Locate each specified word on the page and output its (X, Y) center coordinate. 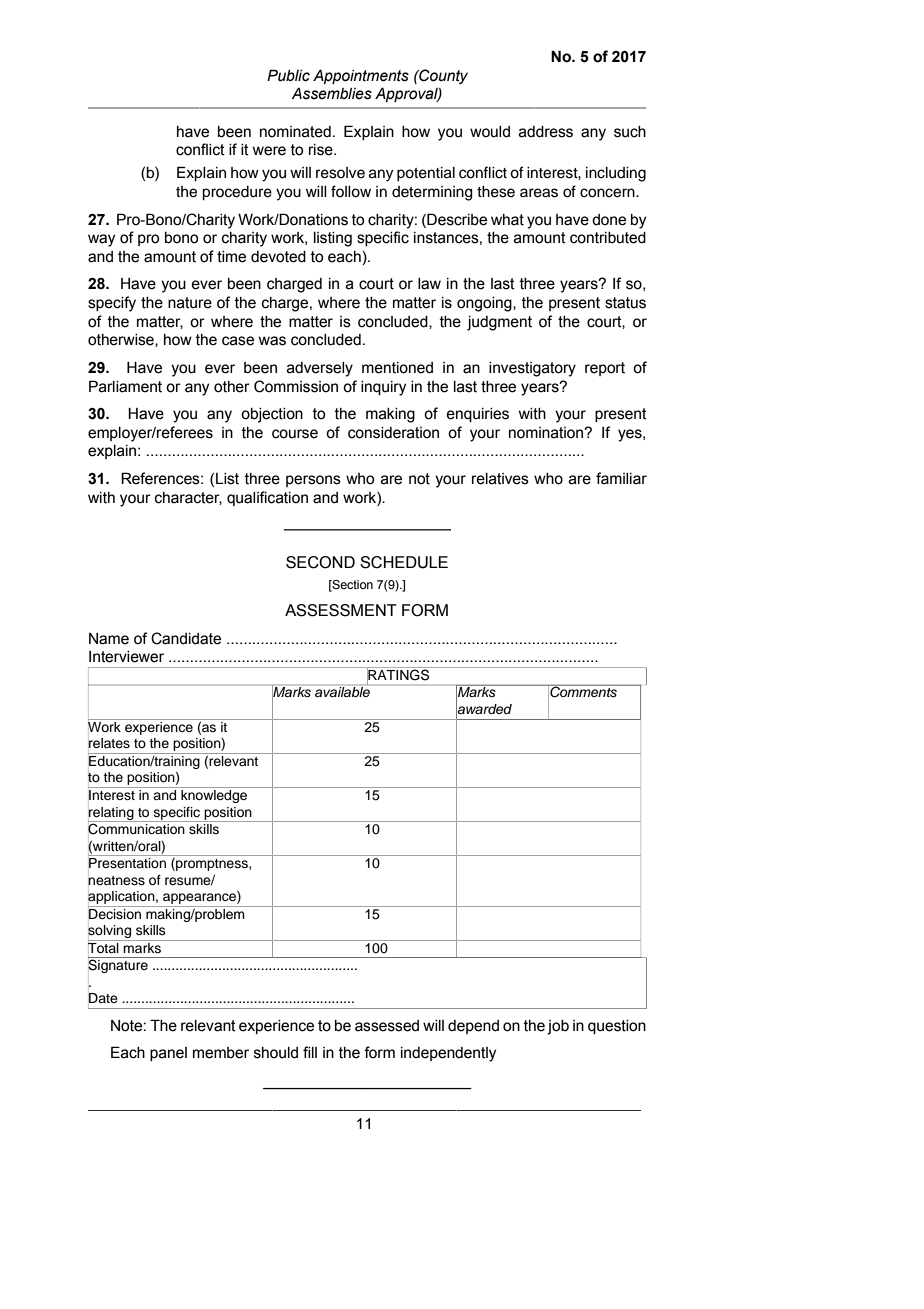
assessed (387, 1026)
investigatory (532, 369)
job (558, 1027)
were (269, 151)
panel (168, 1054)
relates (109, 743)
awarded (484, 709)
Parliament (125, 386)
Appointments (361, 76)
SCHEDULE (404, 562)
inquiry (383, 388)
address (546, 132)
